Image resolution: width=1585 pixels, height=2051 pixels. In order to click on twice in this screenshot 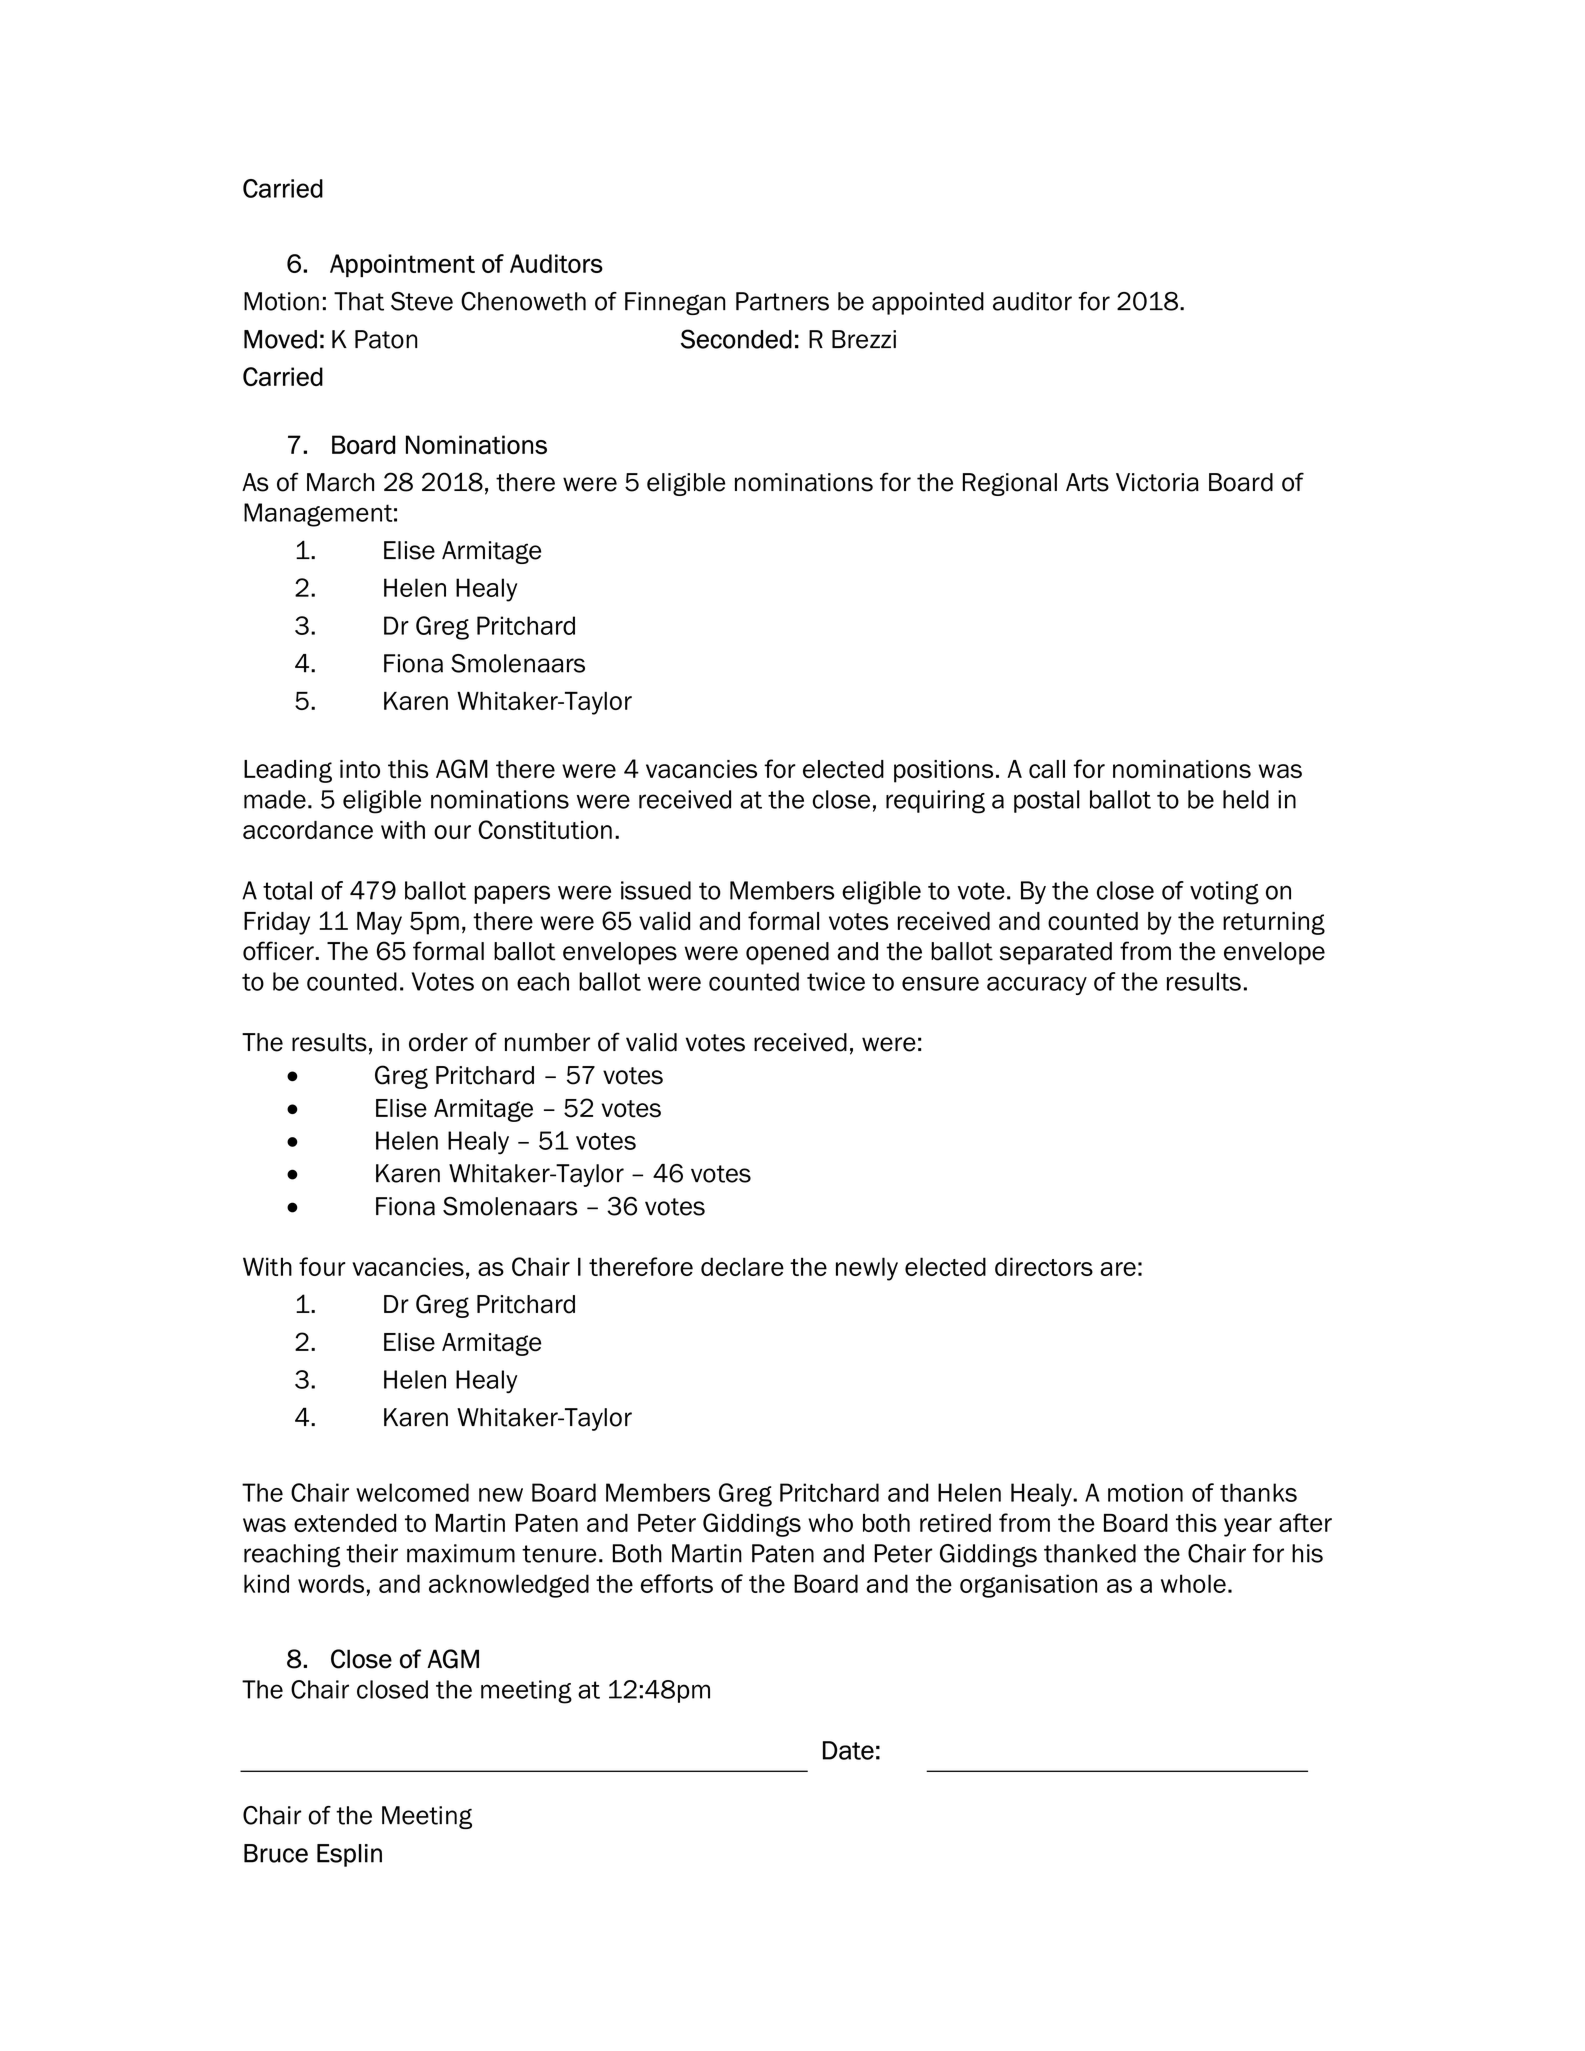, I will do `click(836, 981)`.
